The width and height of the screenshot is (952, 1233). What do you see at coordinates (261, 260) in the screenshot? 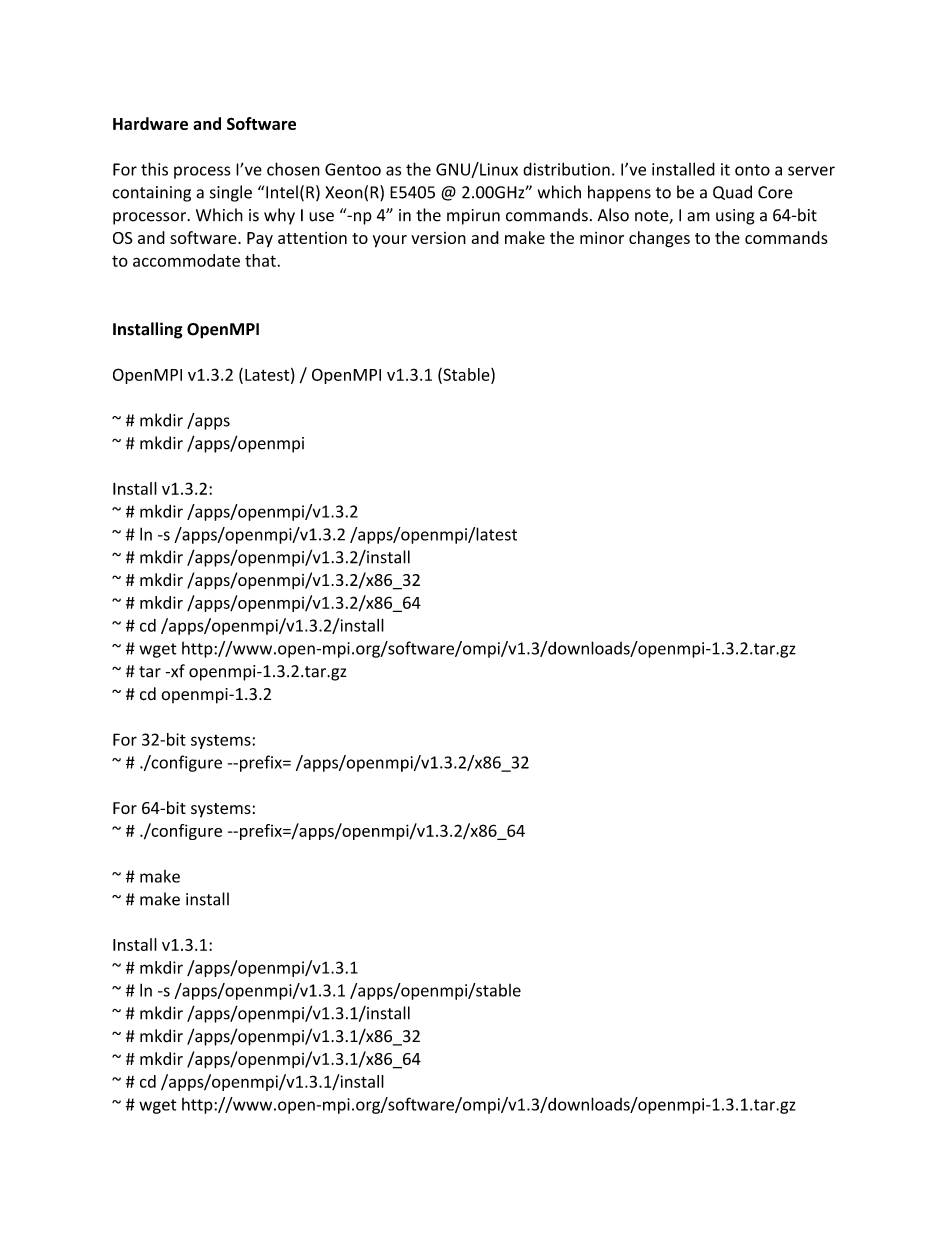
I see `that` at bounding box center [261, 260].
